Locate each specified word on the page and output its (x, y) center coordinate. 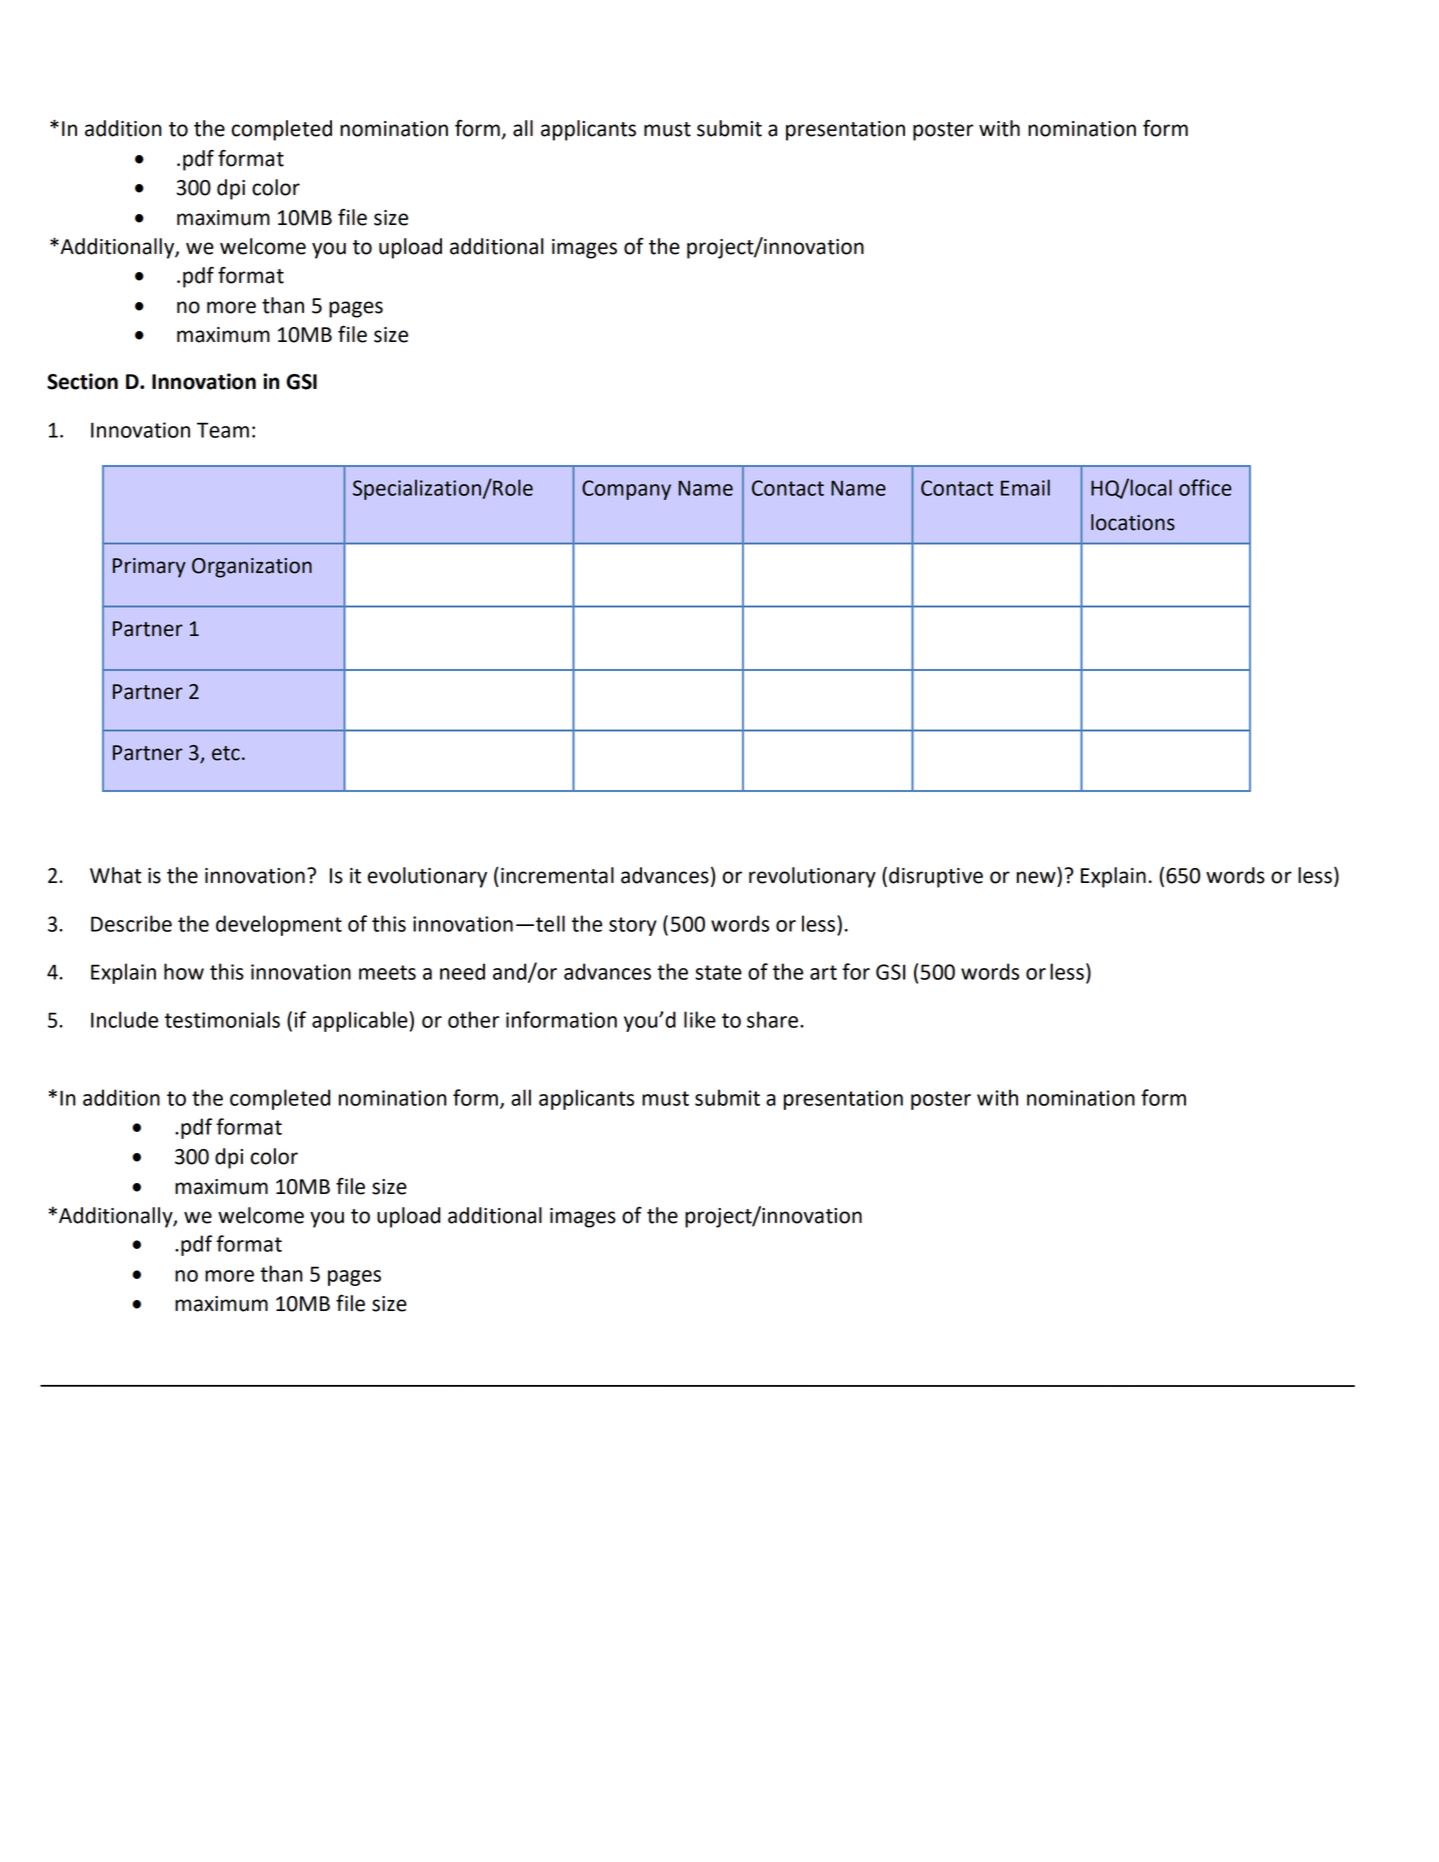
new (1036, 877)
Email (1025, 487)
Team (223, 430)
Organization (252, 568)
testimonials (222, 1019)
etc (226, 753)
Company (626, 490)
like (700, 1019)
